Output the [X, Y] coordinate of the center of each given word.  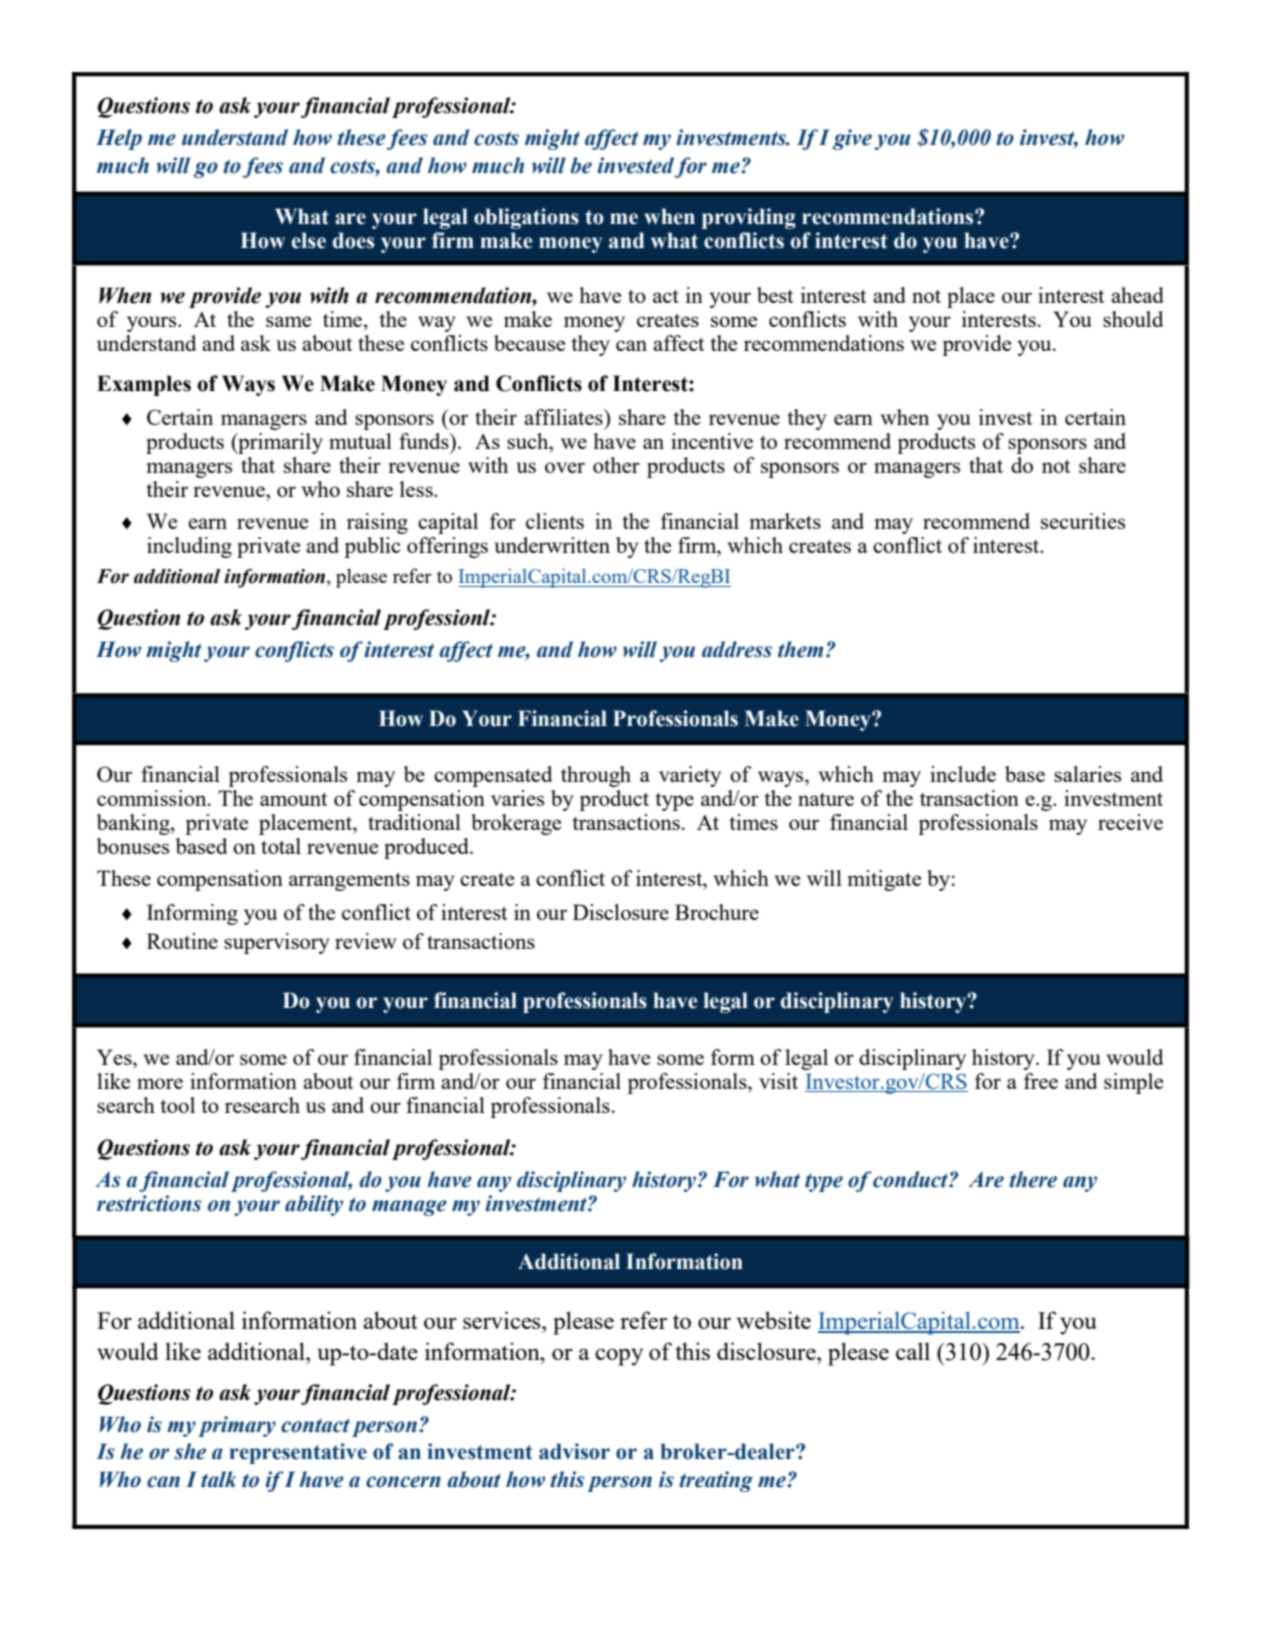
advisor [574, 1451]
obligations [526, 218]
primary [237, 1426]
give [852, 139]
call [913, 1351]
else [309, 240]
